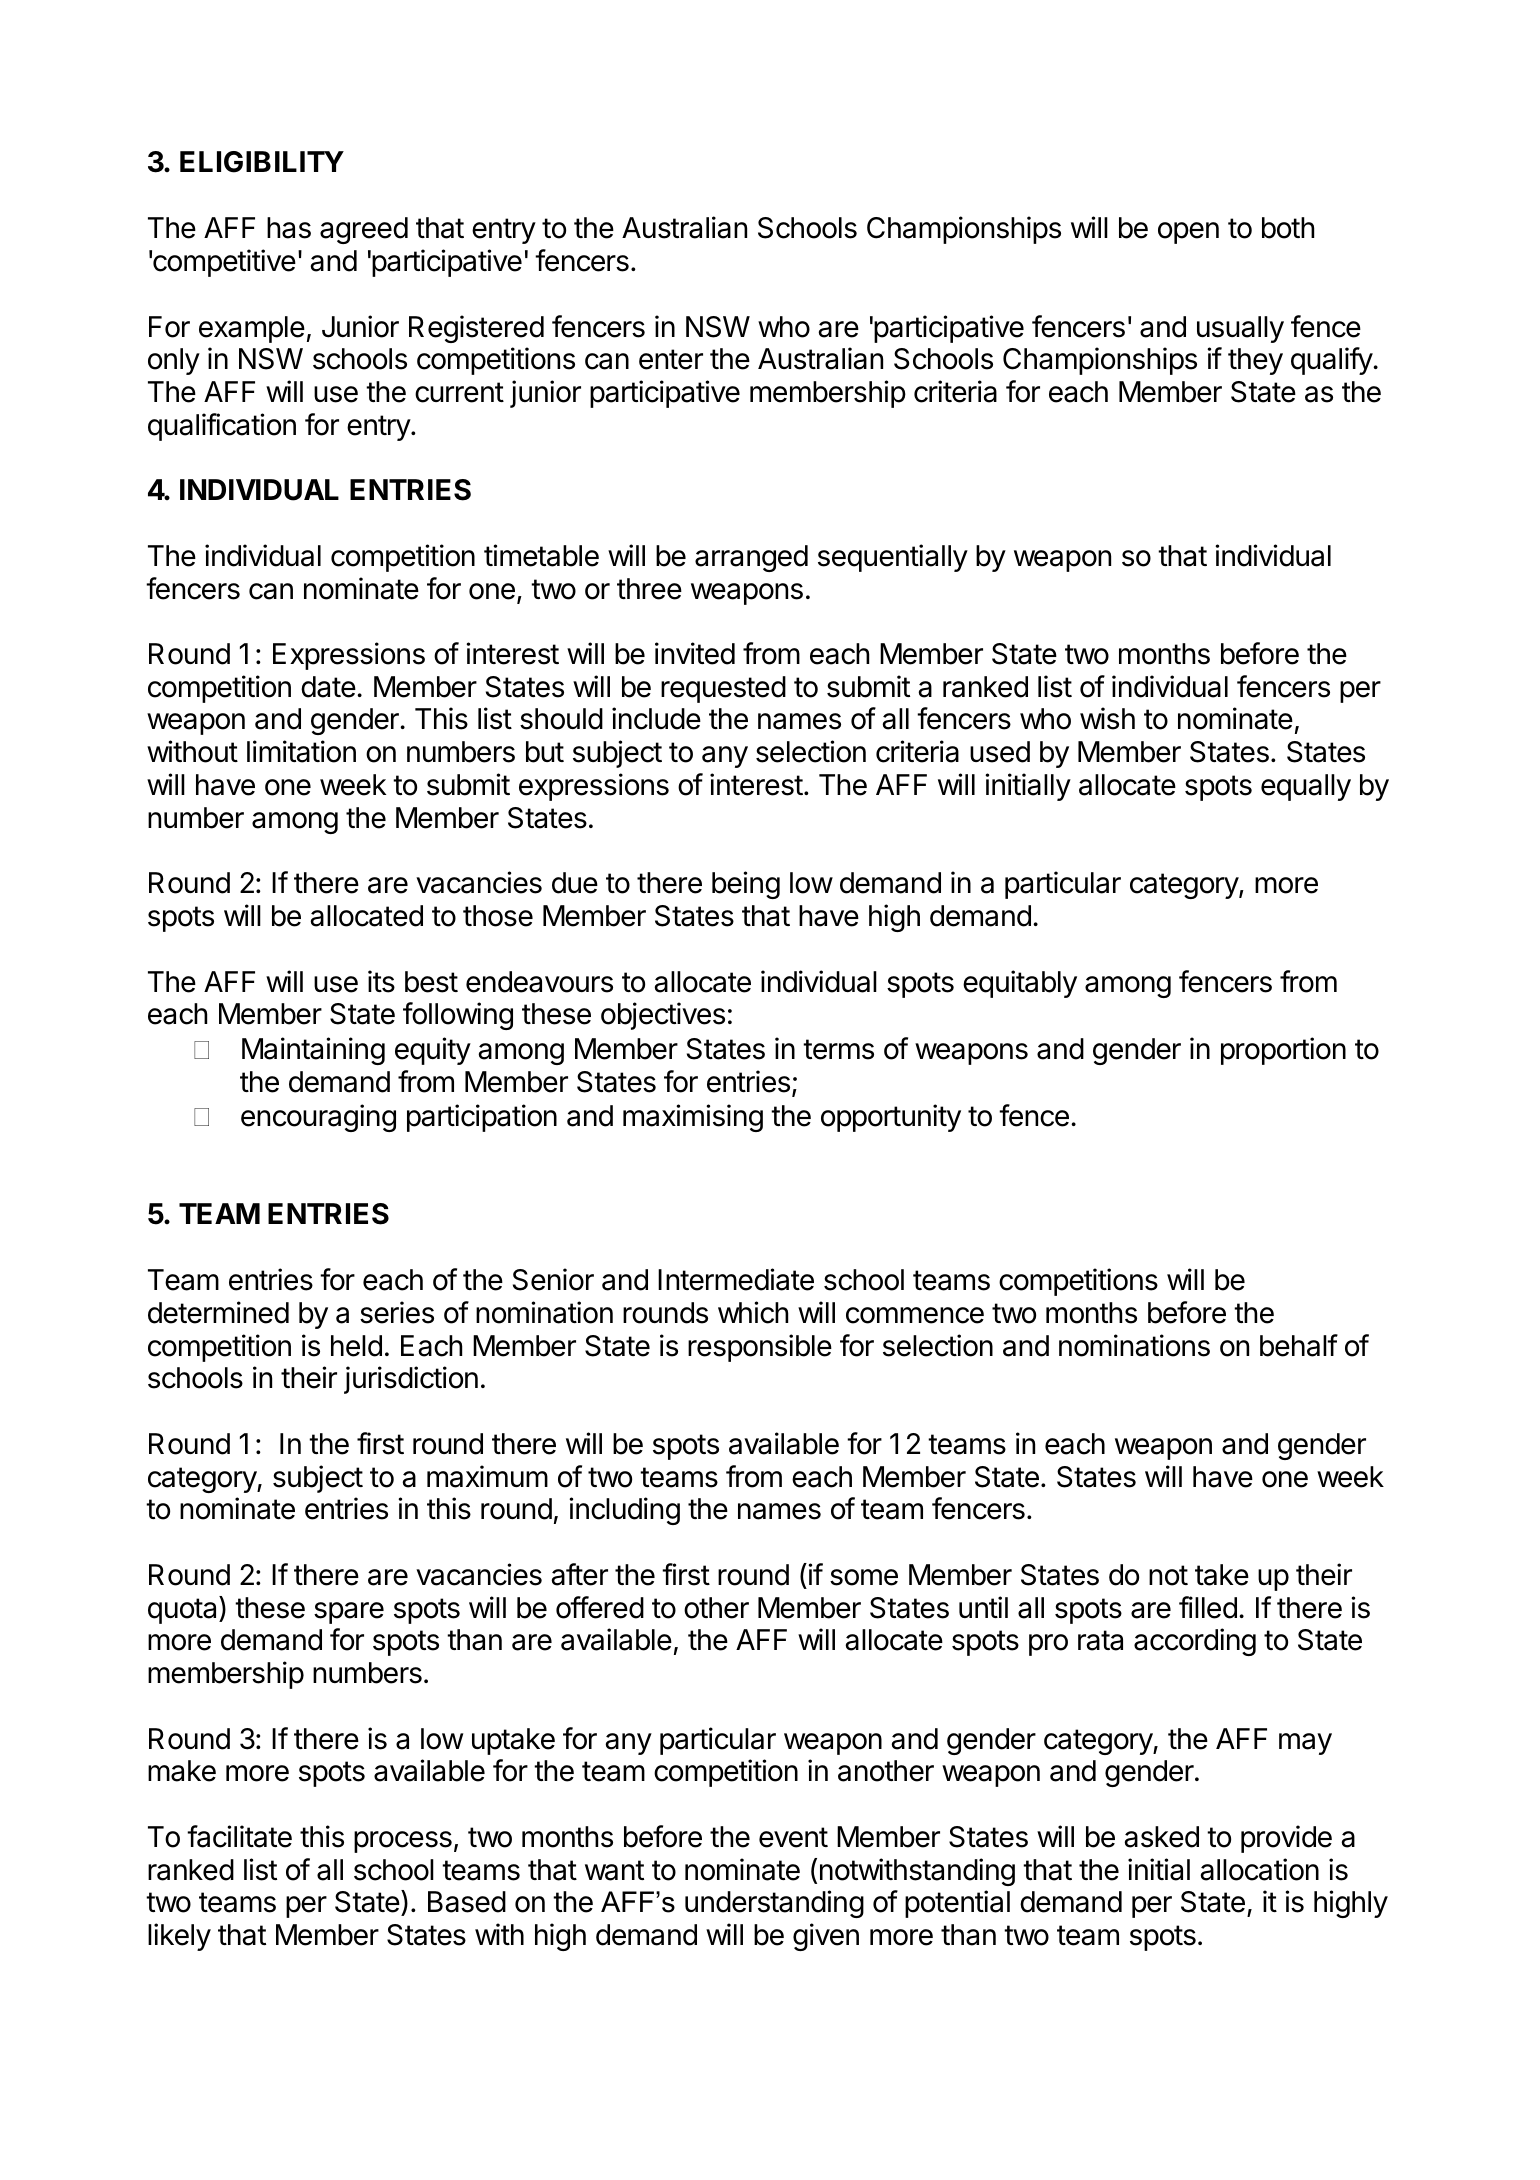 The image size is (1540, 2180). Describe the element at coordinates (1107, 718) in the screenshot. I see `wish` at that location.
